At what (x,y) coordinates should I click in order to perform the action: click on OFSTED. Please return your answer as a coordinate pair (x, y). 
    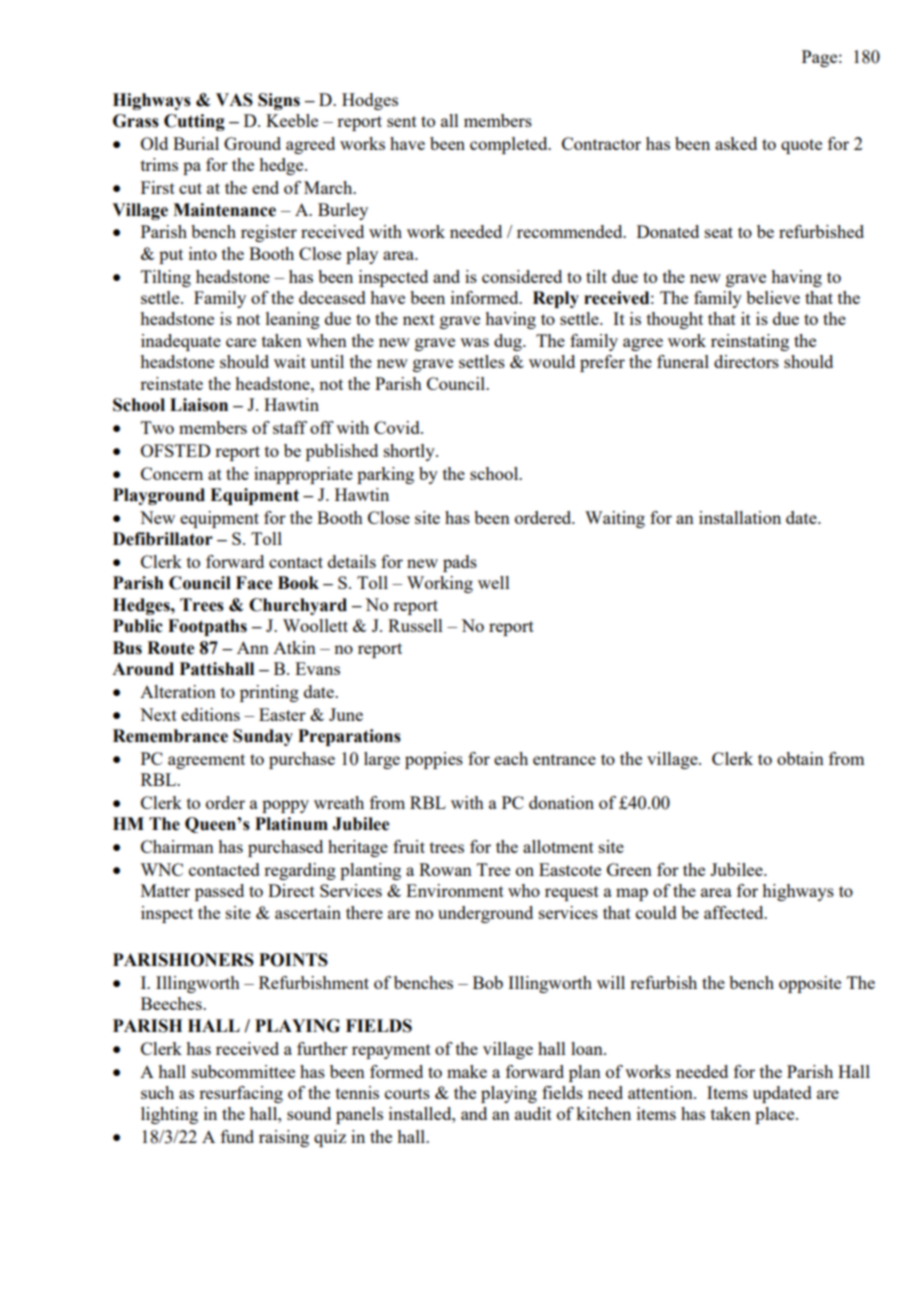
    Looking at the image, I should click on (175, 450).
